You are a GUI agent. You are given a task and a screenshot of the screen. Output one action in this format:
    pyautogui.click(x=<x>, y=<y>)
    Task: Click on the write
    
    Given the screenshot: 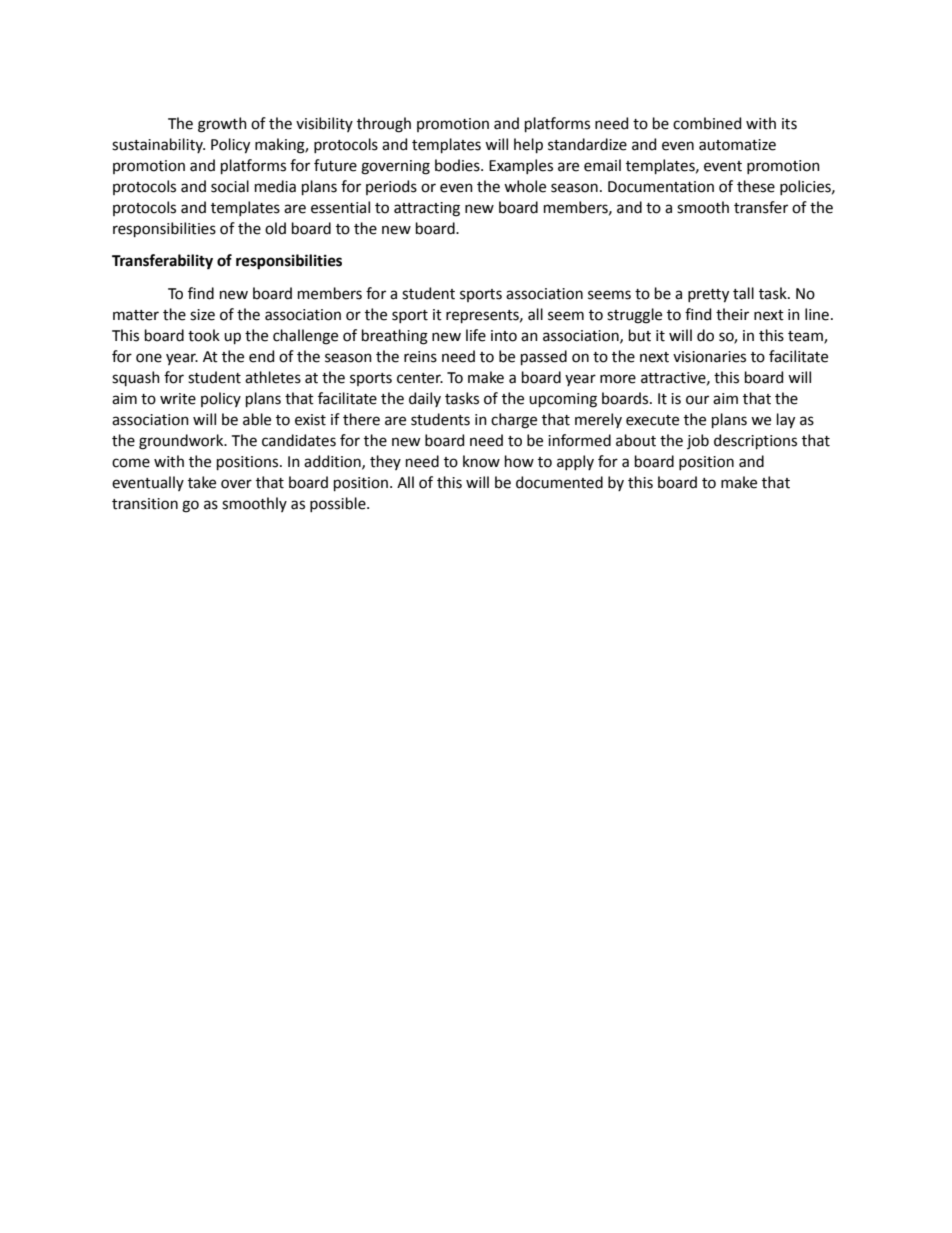 What is the action you would take?
    pyautogui.click(x=178, y=399)
